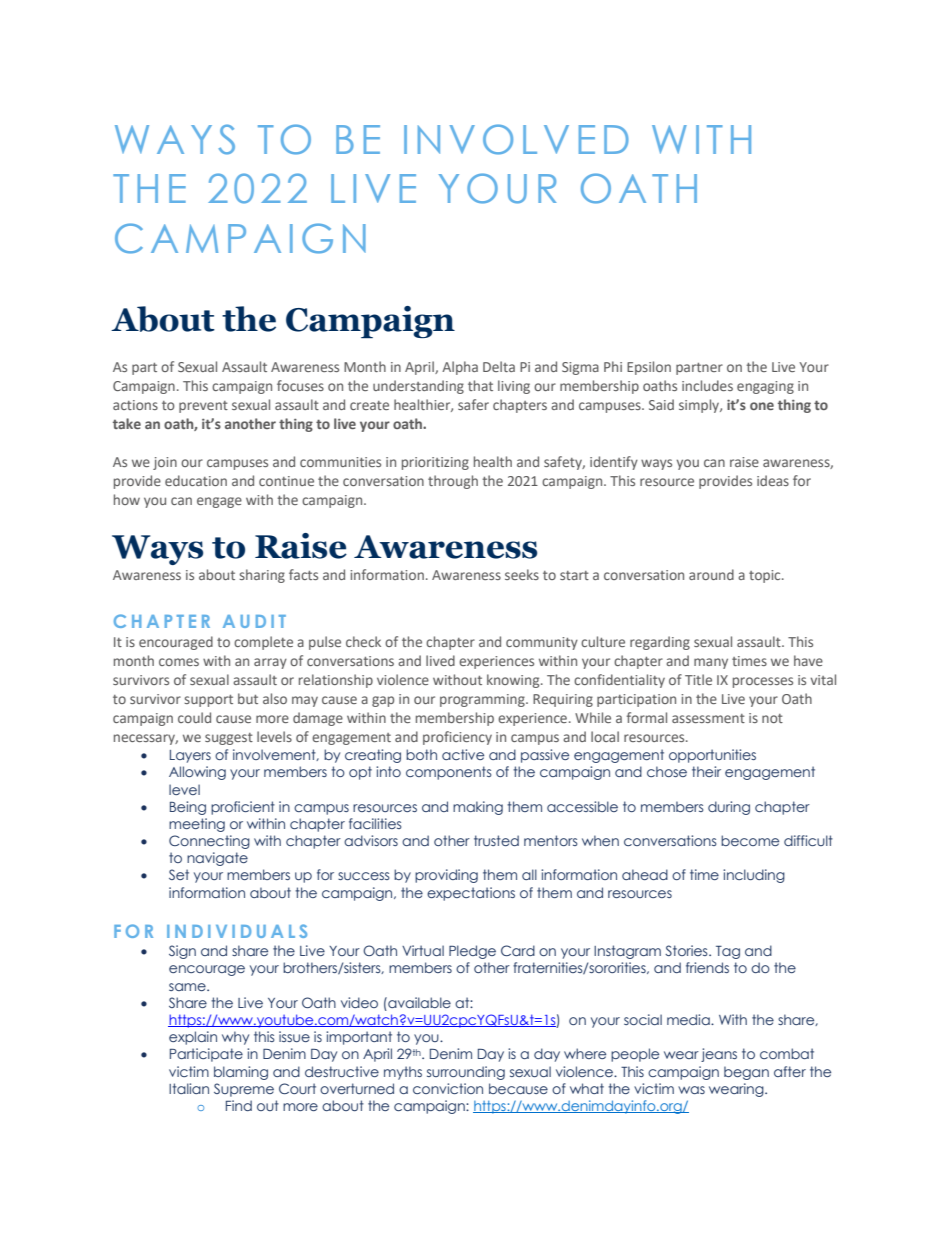  Describe the element at coordinates (542, 643) in the document. I see `community` at that location.
